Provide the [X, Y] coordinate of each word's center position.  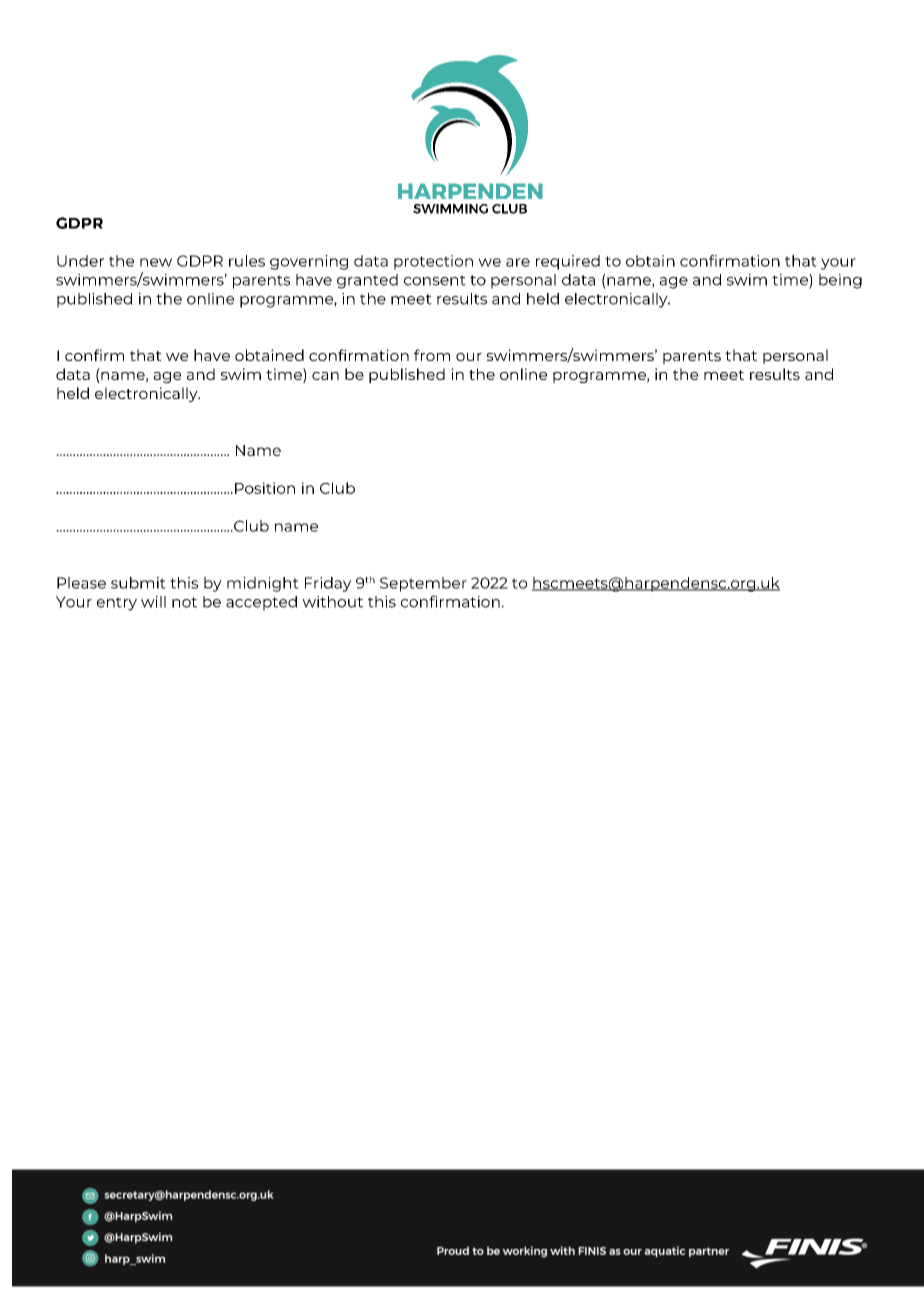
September [423, 584]
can [325, 376]
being [840, 281]
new [156, 262]
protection [433, 262]
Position [265, 488]
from [432, 355]
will [153, 602]
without [332, 602]
